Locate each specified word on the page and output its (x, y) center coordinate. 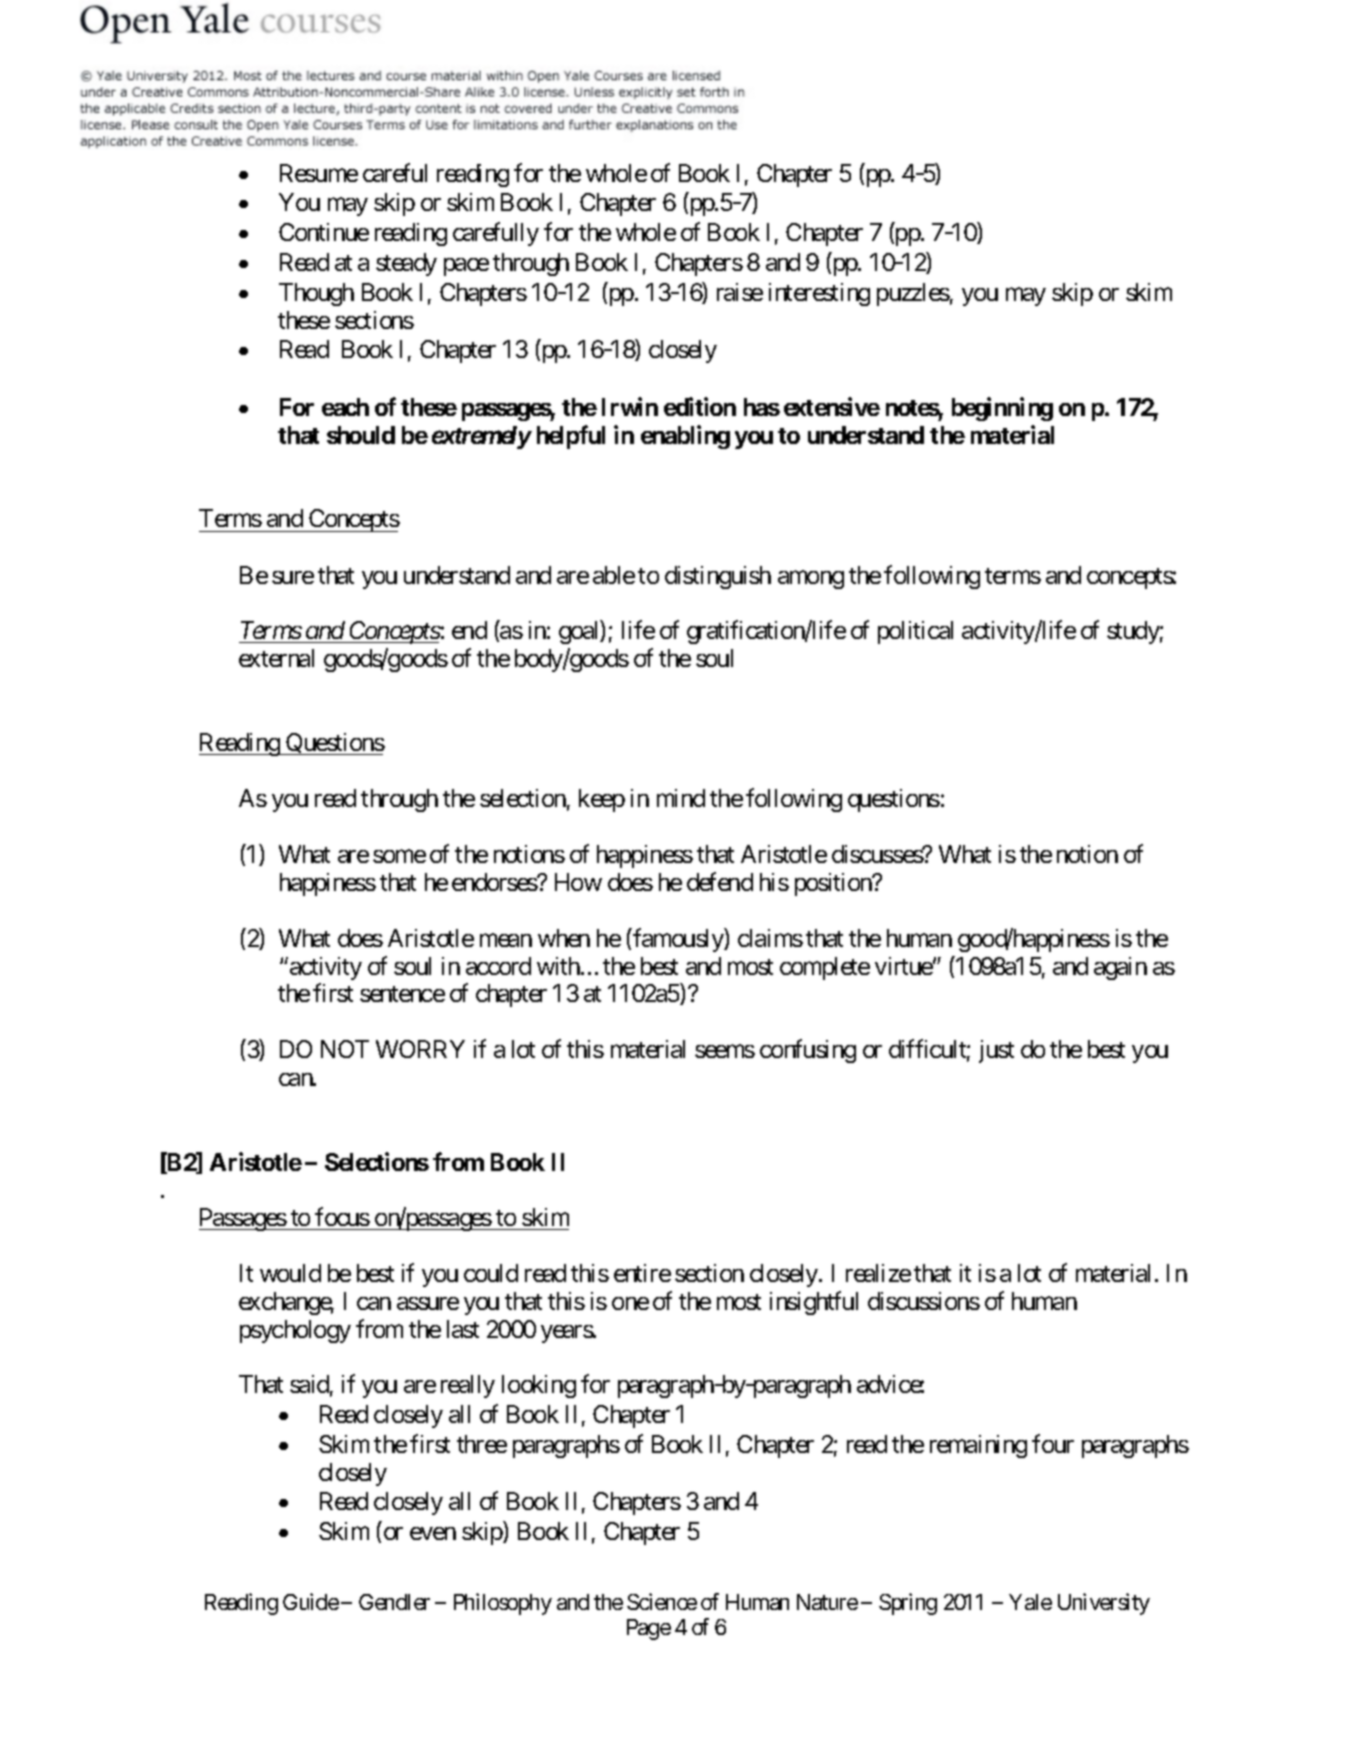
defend (720, 881)
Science (662, 1601)
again (1120, 968)
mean (506, 940)
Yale (1030, 1602)
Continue (324, 232)
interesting (819, 294)
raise (740, 292)
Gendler (394, 1602)
